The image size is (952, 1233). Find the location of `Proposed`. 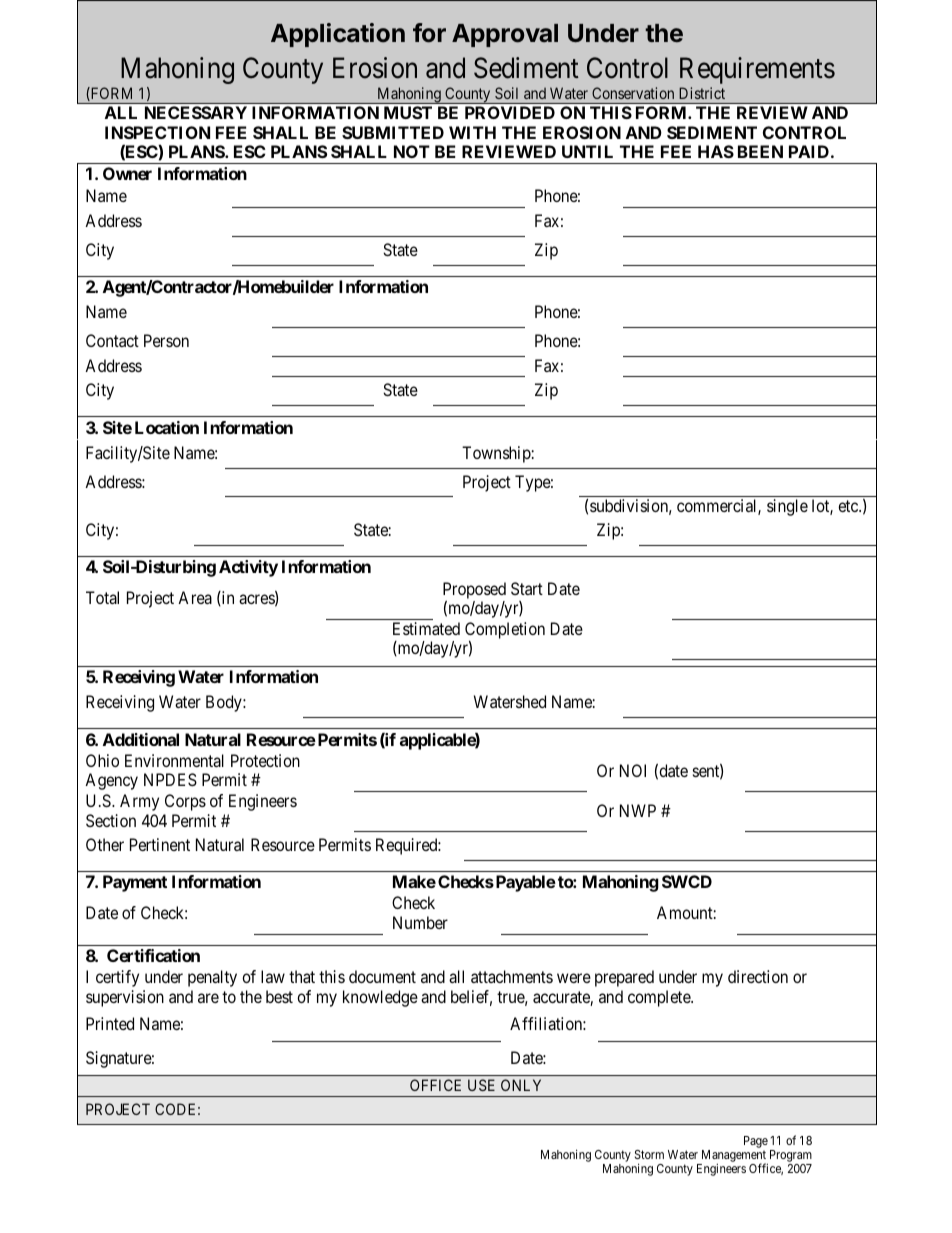

Proposed is located at coordinates (474, 591).
